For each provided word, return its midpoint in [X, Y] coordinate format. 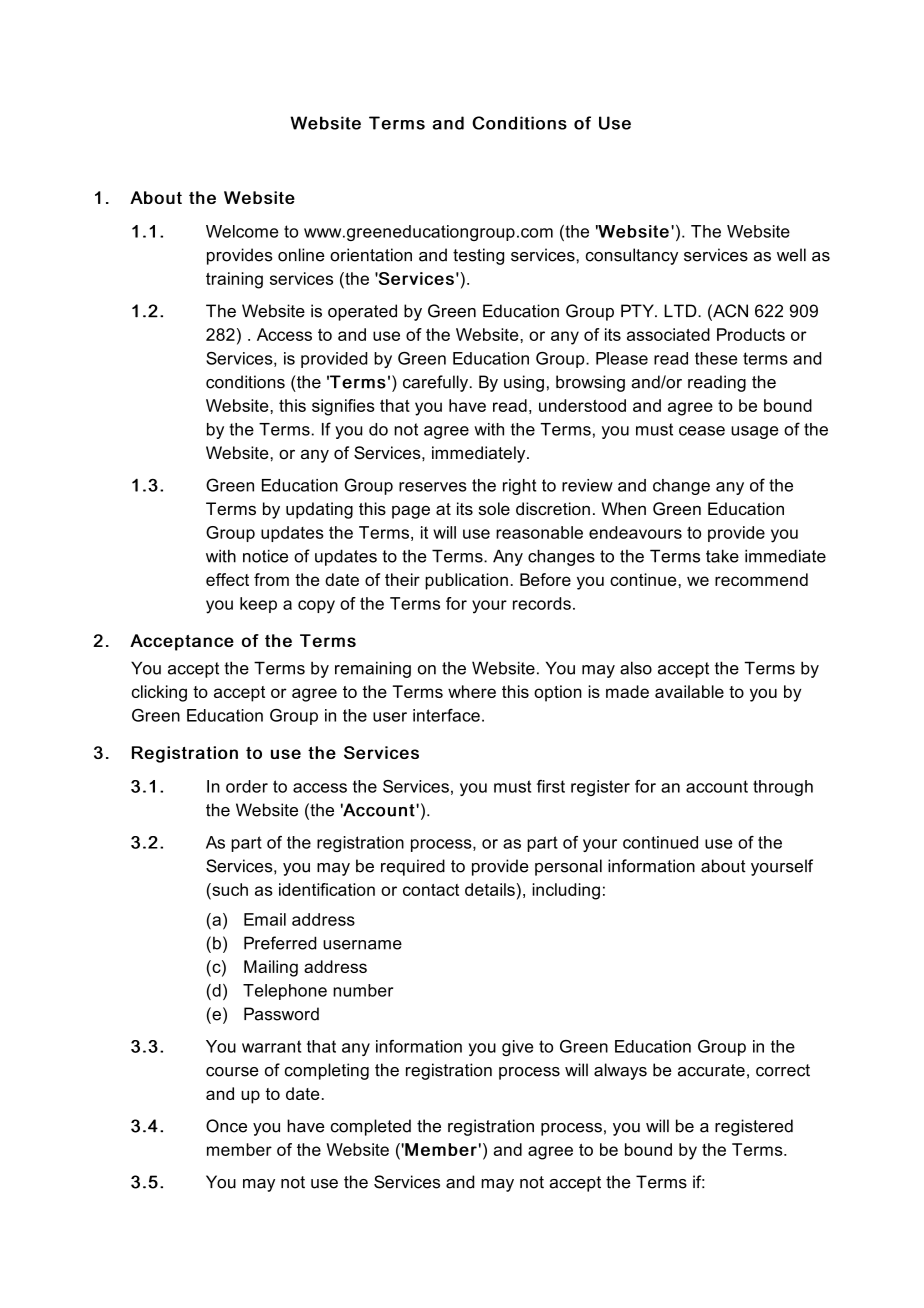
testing [478, 256]
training [234, 280]
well [791, 255]
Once [226, 1126]
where [472, 691]
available [689, 691]
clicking [159, 693]
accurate [711, 1070]
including [566, 891]
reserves [433, 487]
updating [319, 510]
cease [702, 431]
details [490, 889]
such [229, 889]
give [517, 1048]
